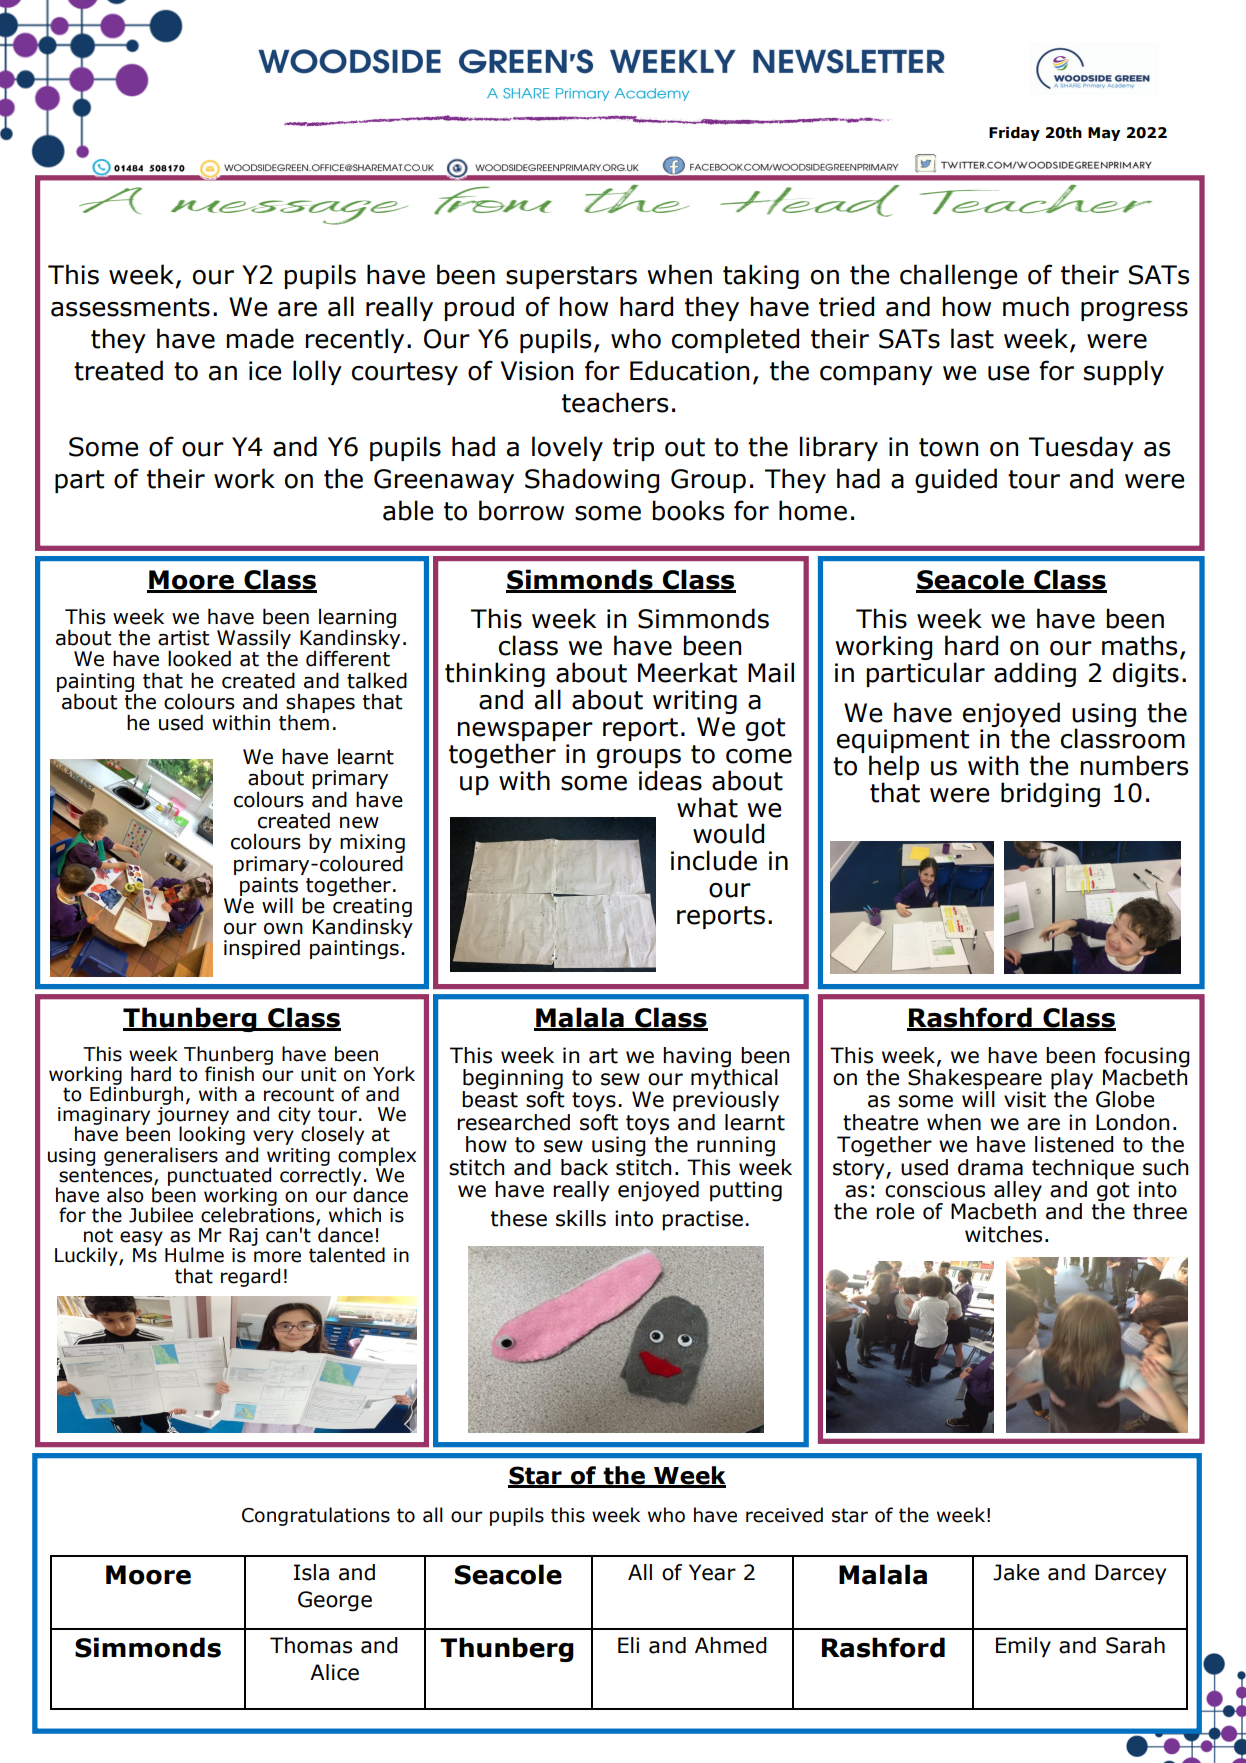 Image resolution: width=1246 pixels, height=1763 pixels. I want to click on include, so click(714, 860).
